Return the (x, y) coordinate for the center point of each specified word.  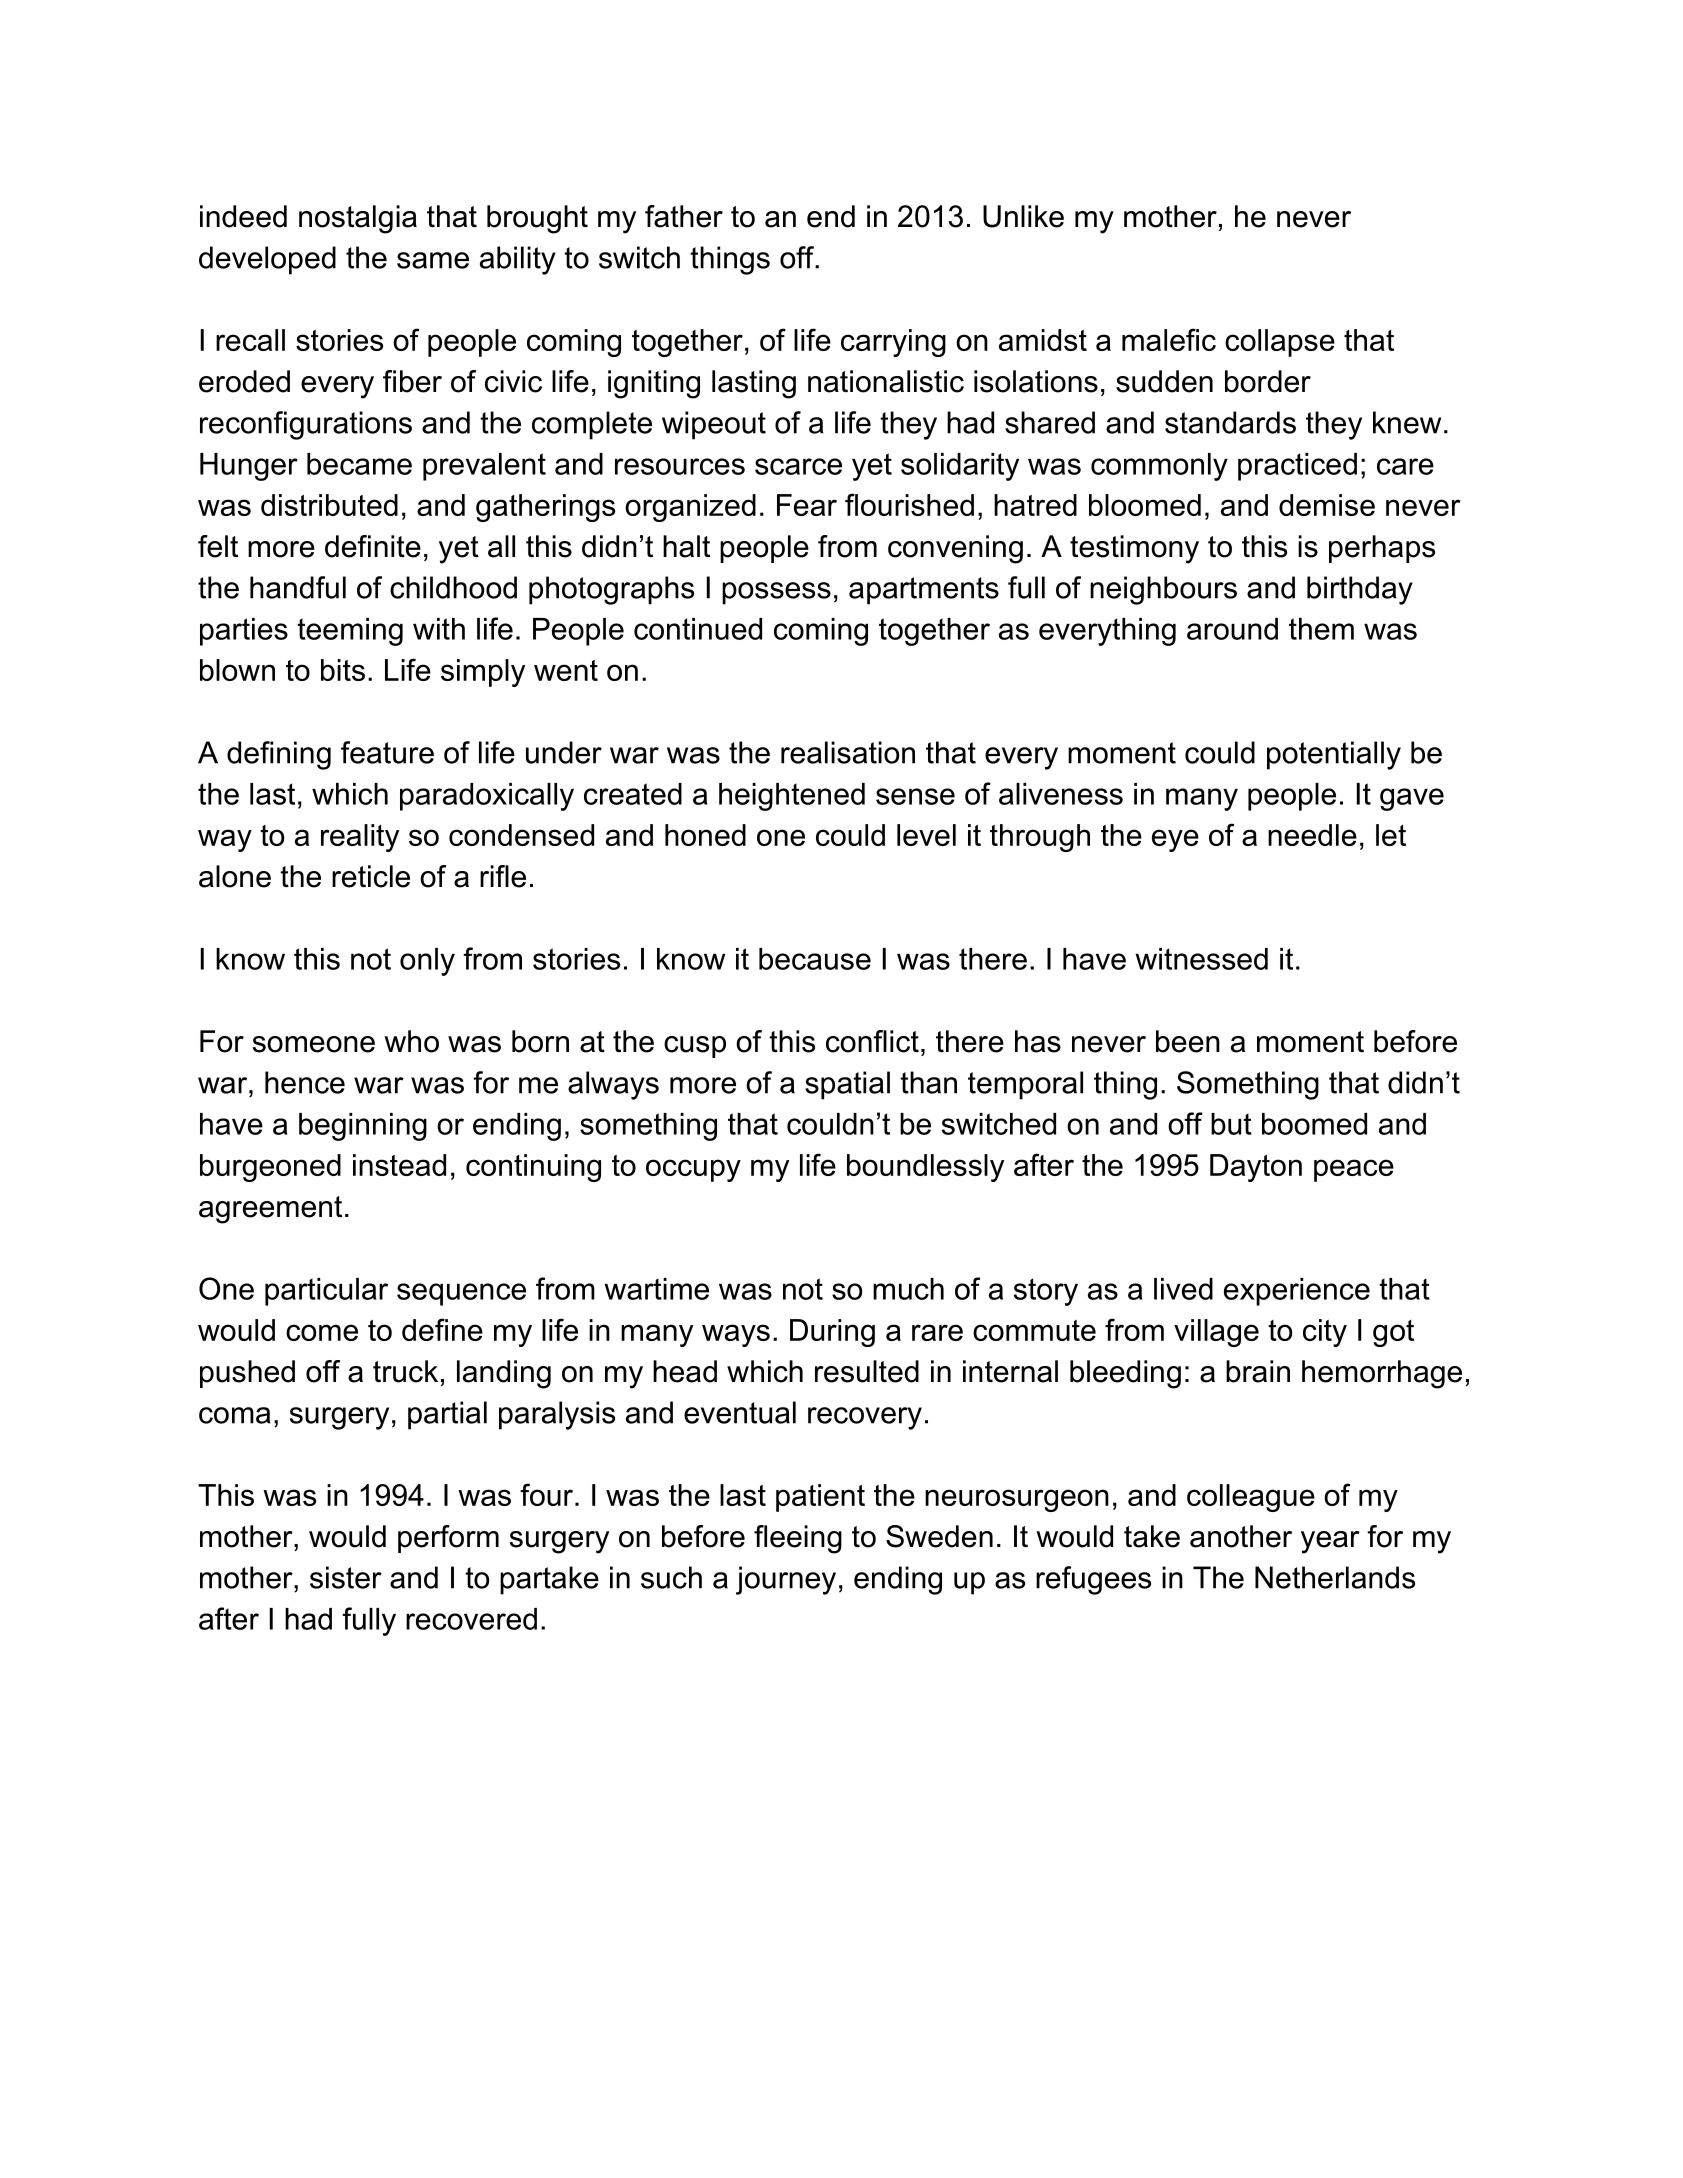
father (684, 216)
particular (326, 1292)
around (1232, 629)
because (815, 959)
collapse (1280, 343)
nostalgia (358, 219)
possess (776, 593)
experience (1297, 1292)
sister (346, 1577)
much (908, 1289)
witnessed (1201, 959)
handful (298, 587)
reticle (371, 876)
